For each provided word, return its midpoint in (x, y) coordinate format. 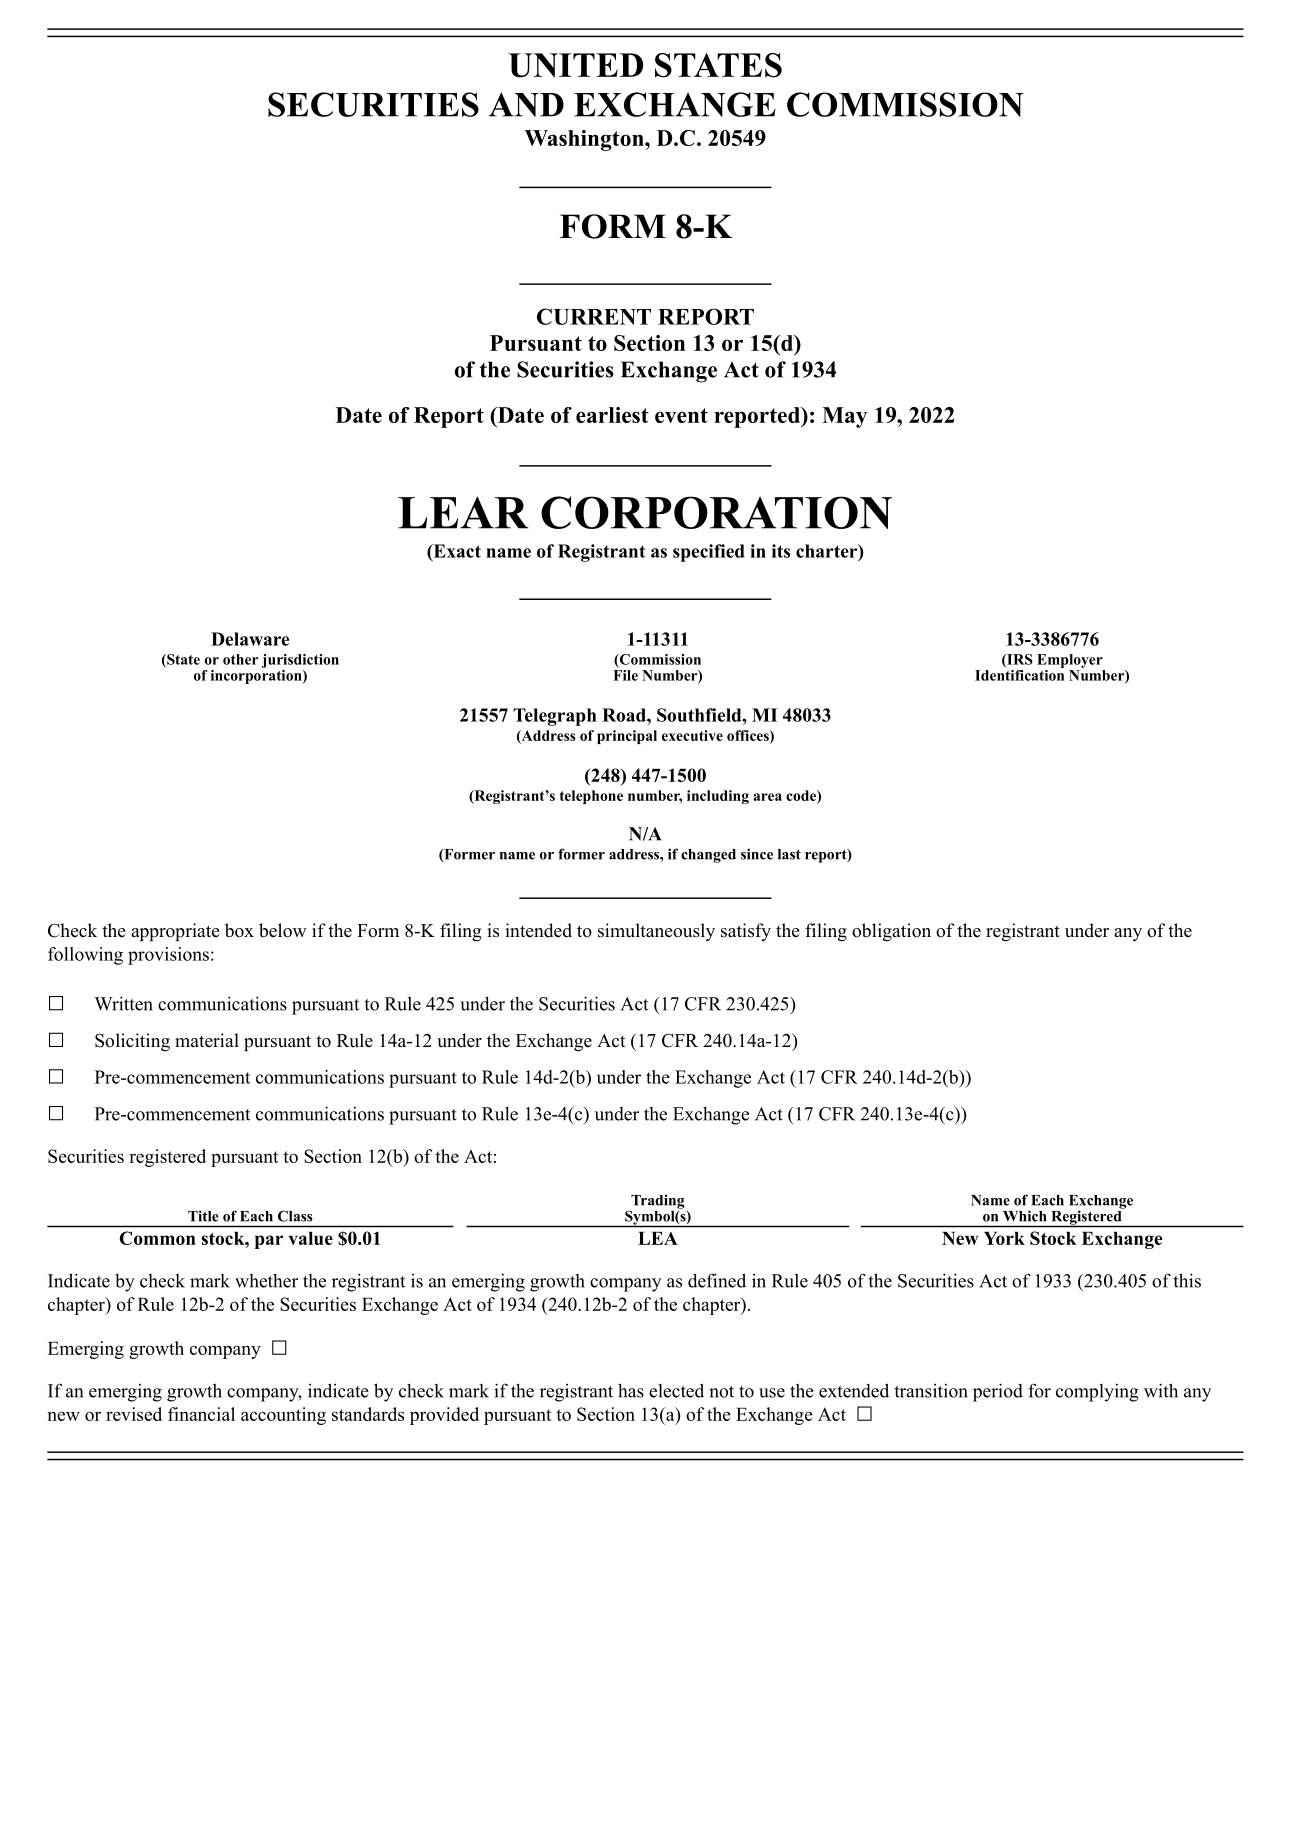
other (240, 659)
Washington (585, 140)
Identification (1019, 674)
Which (1024, 1216)
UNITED (575, 65)
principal (627, 737)
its (781, 551)
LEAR (463, 512)
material (207, 1040)
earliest (612, 415)
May (844, 417)
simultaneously (656, 932)
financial (201, 1414)
